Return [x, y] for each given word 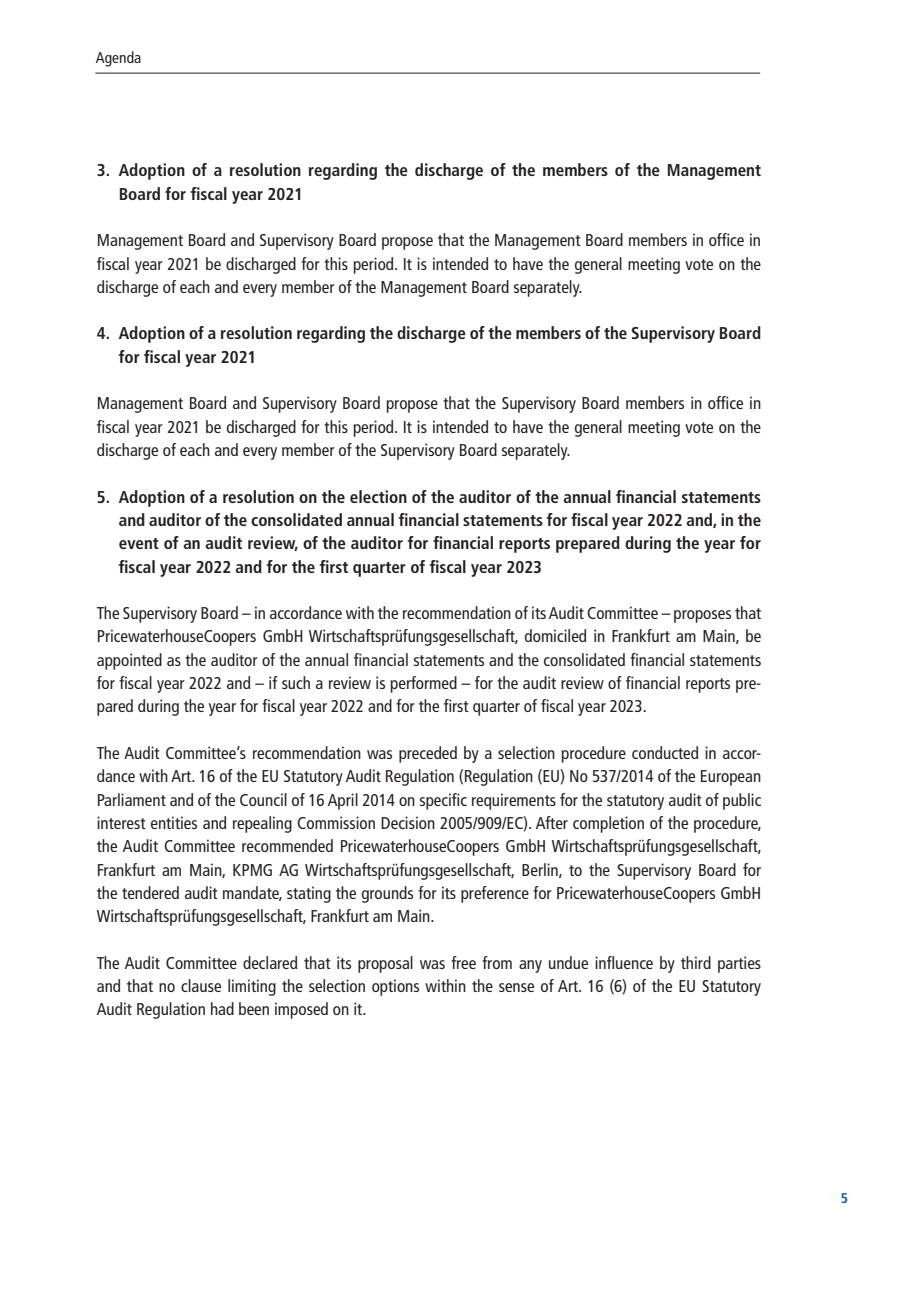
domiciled [555, 635]
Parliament [132, 799]
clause [201, 985]
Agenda [118, 59]
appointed [129, 661]
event [139, 543]
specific [443, 801]
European [731, 778]
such [296, 682]
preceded [428, 754]
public [742, 801]
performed [423, 684]
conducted [665, 752]
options [395, 987]
